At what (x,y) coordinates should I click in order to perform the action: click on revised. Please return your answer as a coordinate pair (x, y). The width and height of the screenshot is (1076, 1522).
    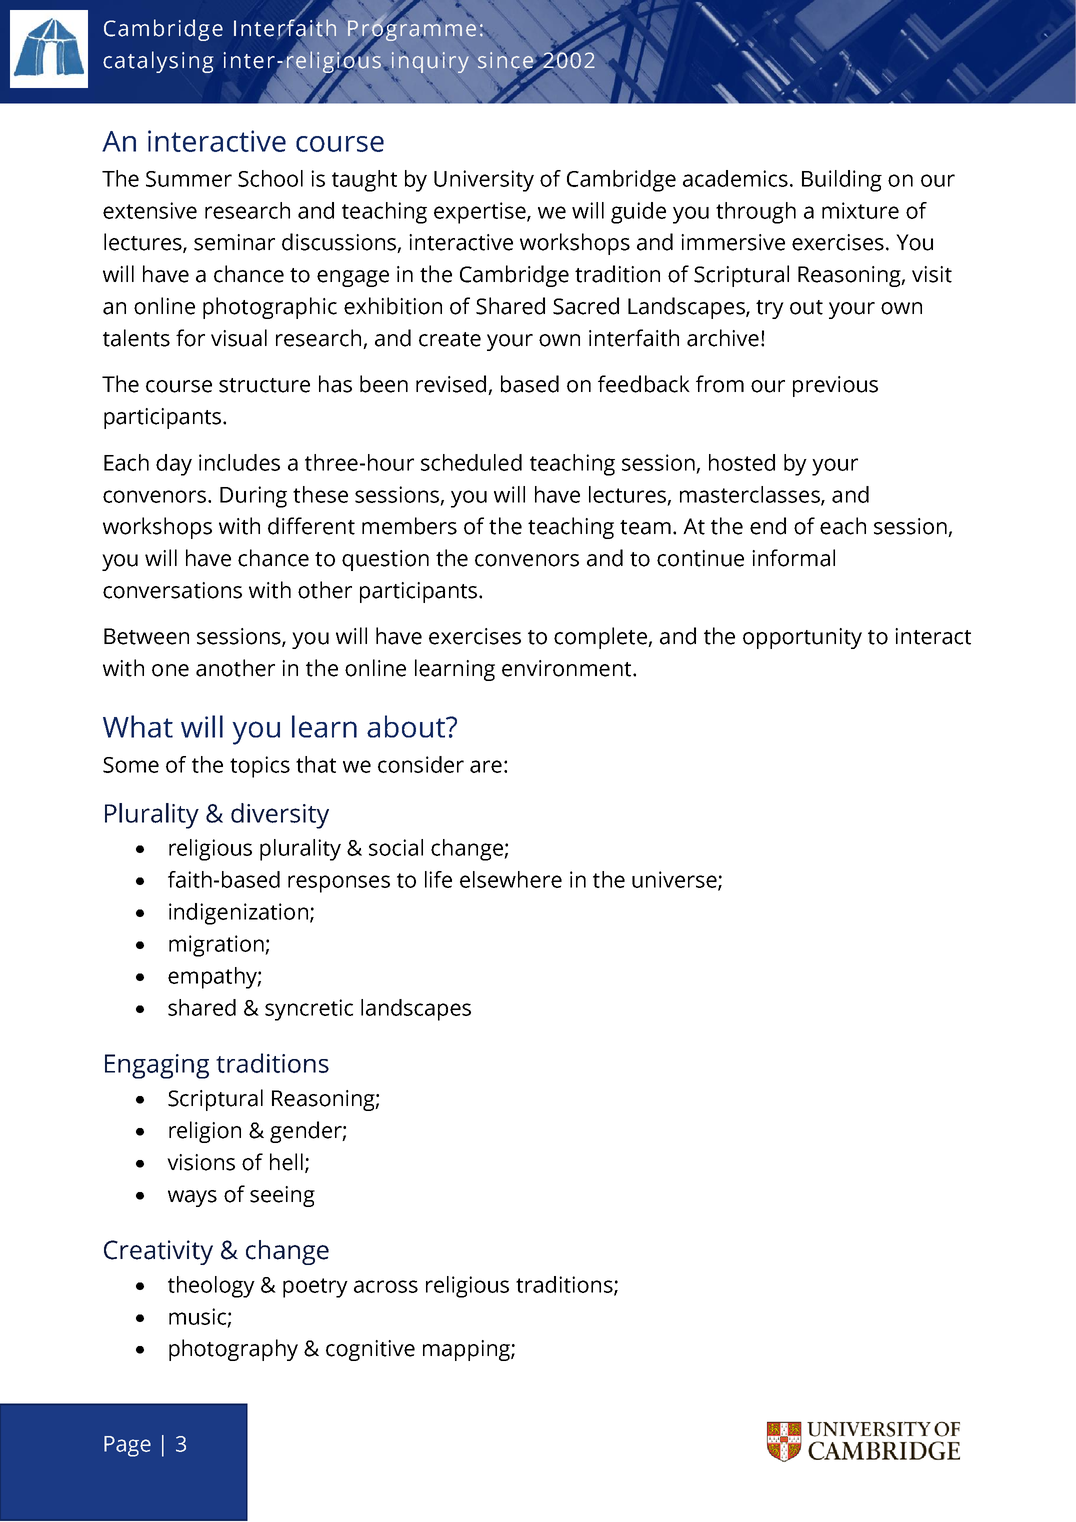
    Looking at the image, I should click on (452, 385).
